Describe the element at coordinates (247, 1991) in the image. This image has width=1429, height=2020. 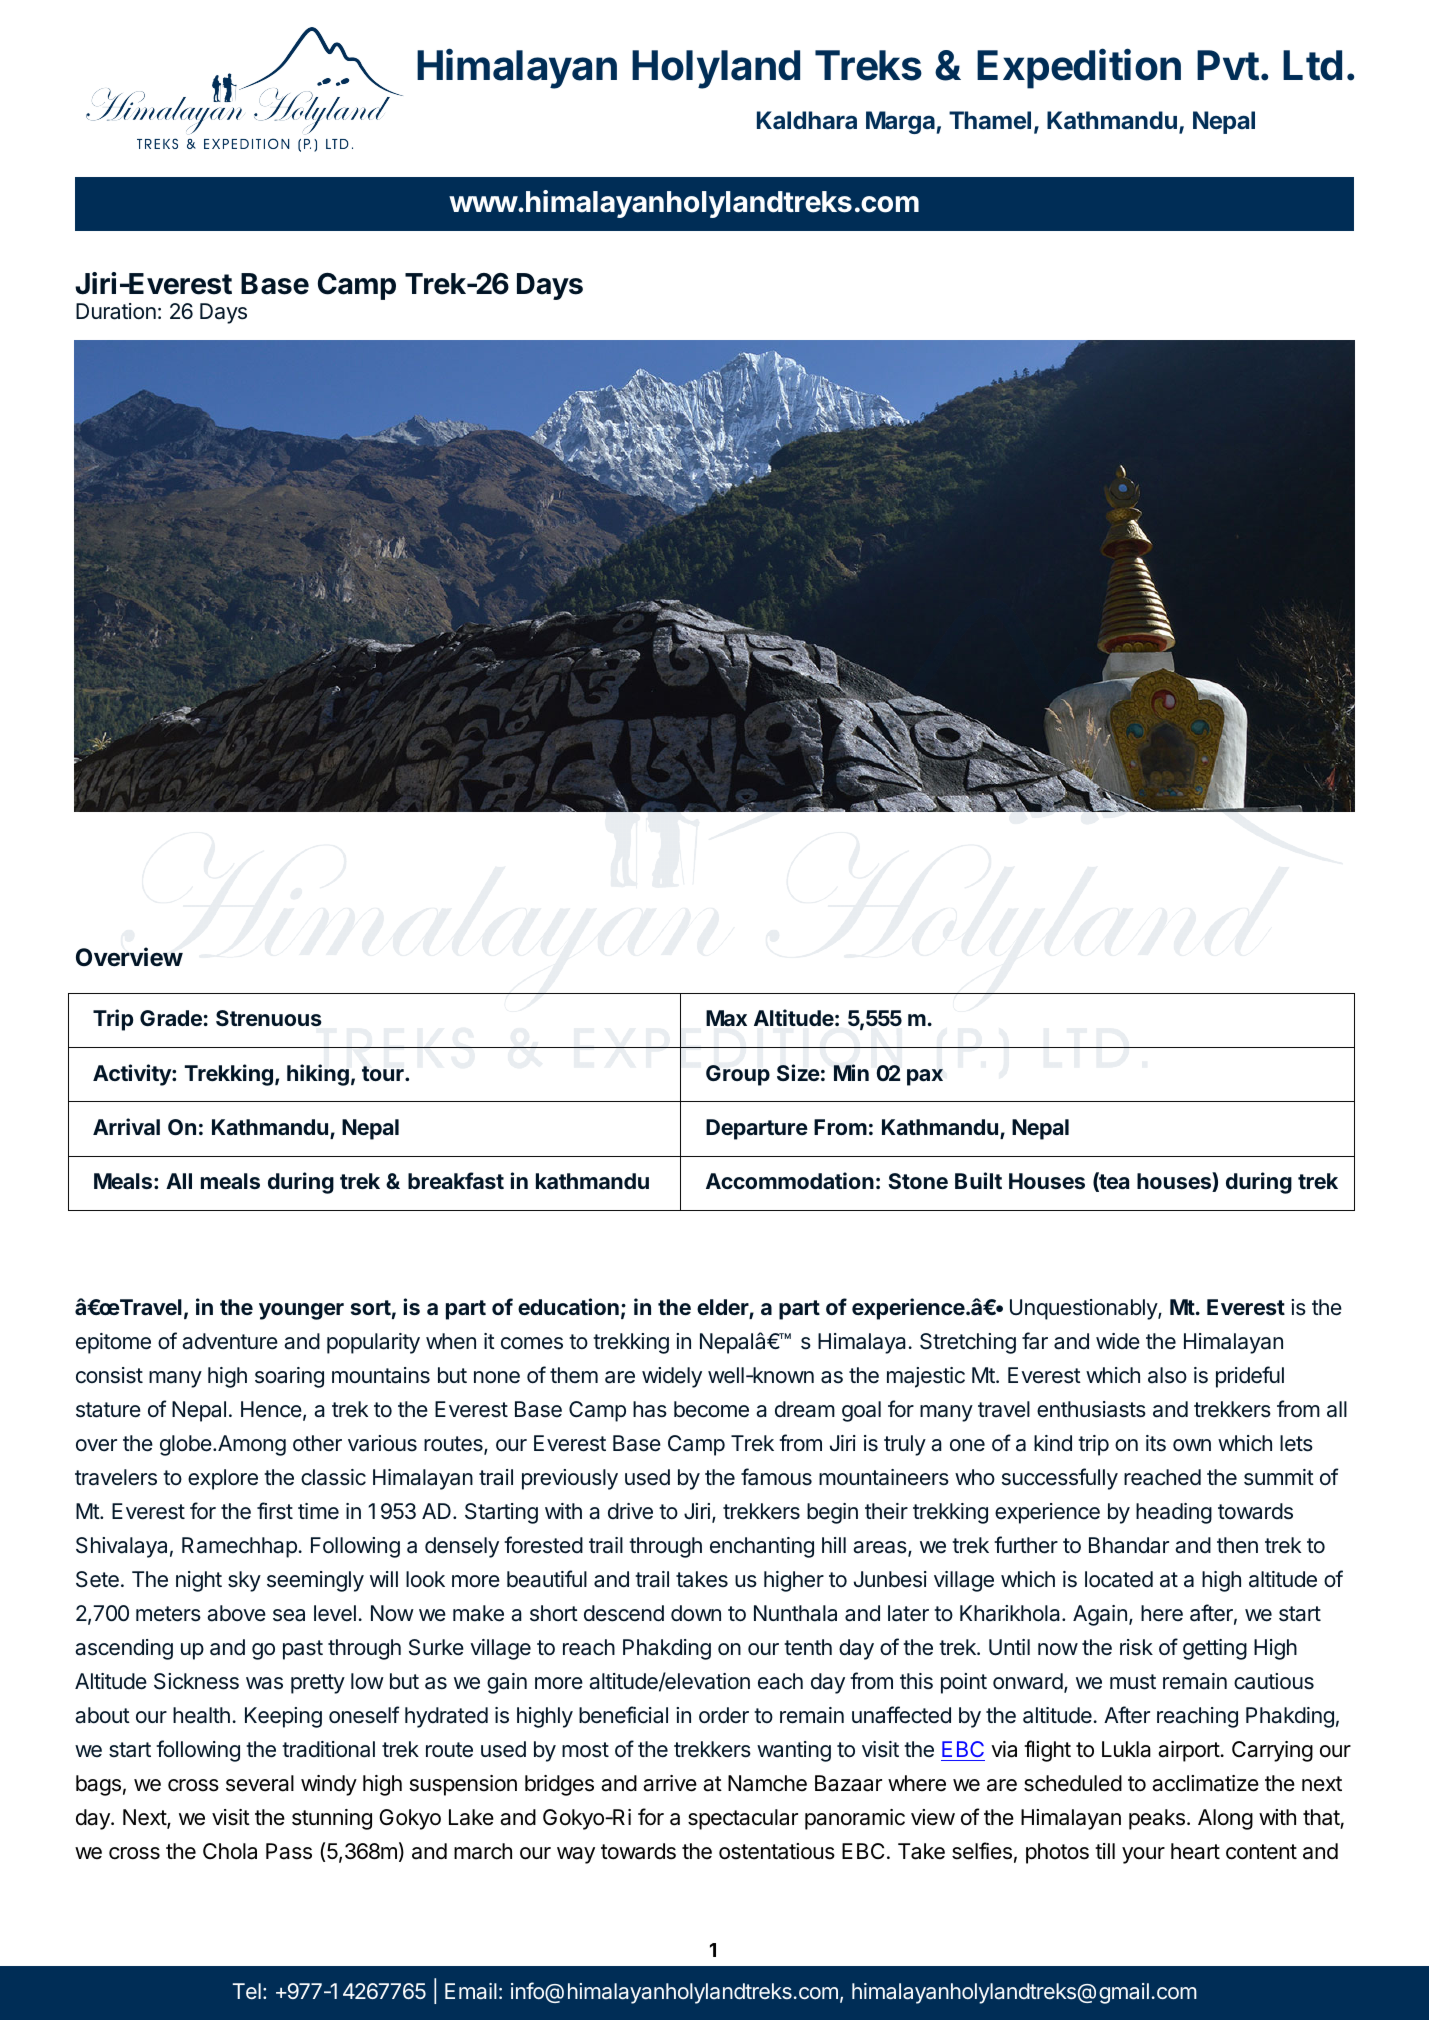
I see `Tel` at that location.
